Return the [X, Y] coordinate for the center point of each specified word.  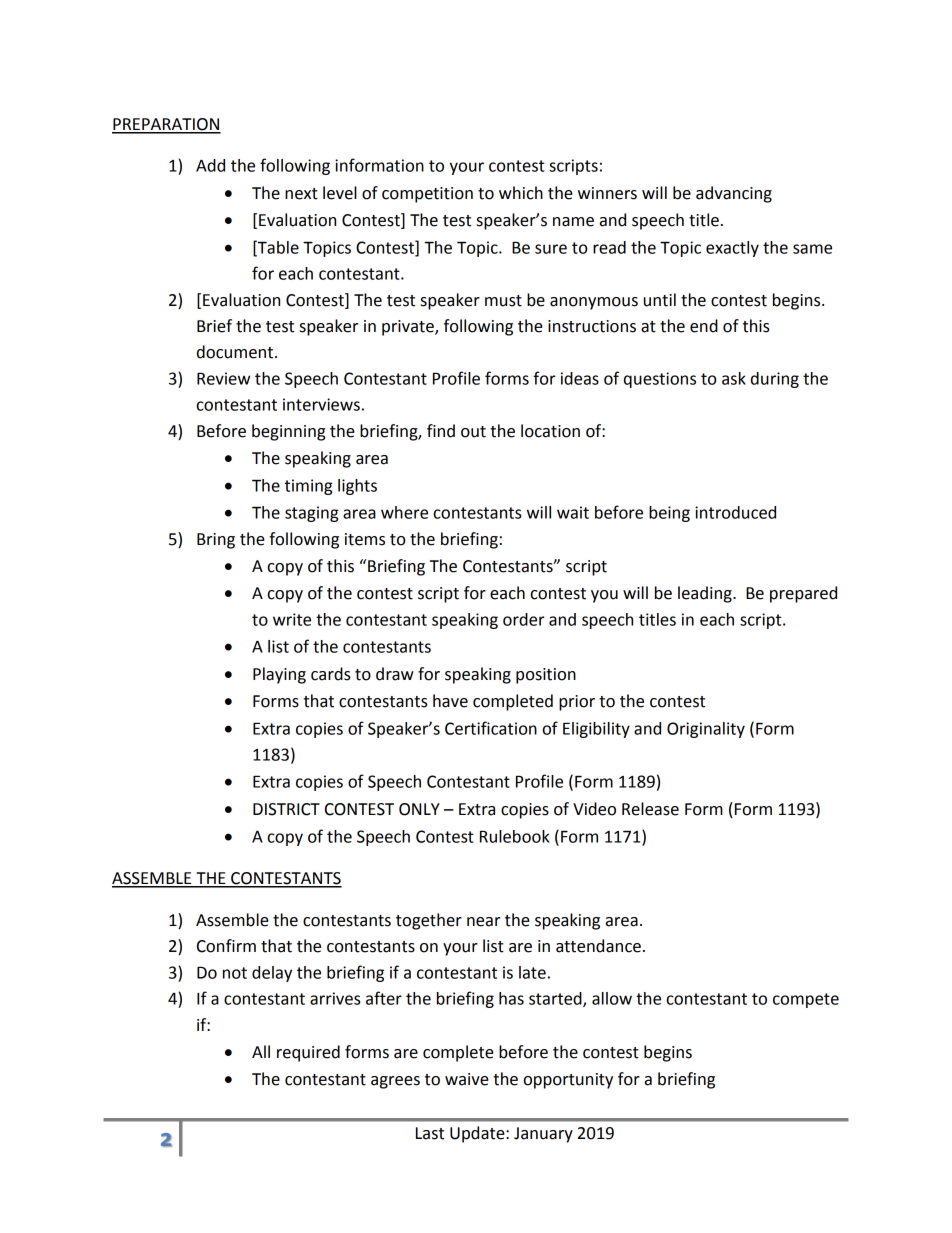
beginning [288, 432]
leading [706, 594]
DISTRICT [286, 809]
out [473, 432]
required [308, 1053]
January [543, 1135]
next [301, 194]
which [521, 193]
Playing [279, 675]
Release [650, 809]
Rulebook [514, 836]
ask [734, 378]
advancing [734, 194]
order [524, 619]
